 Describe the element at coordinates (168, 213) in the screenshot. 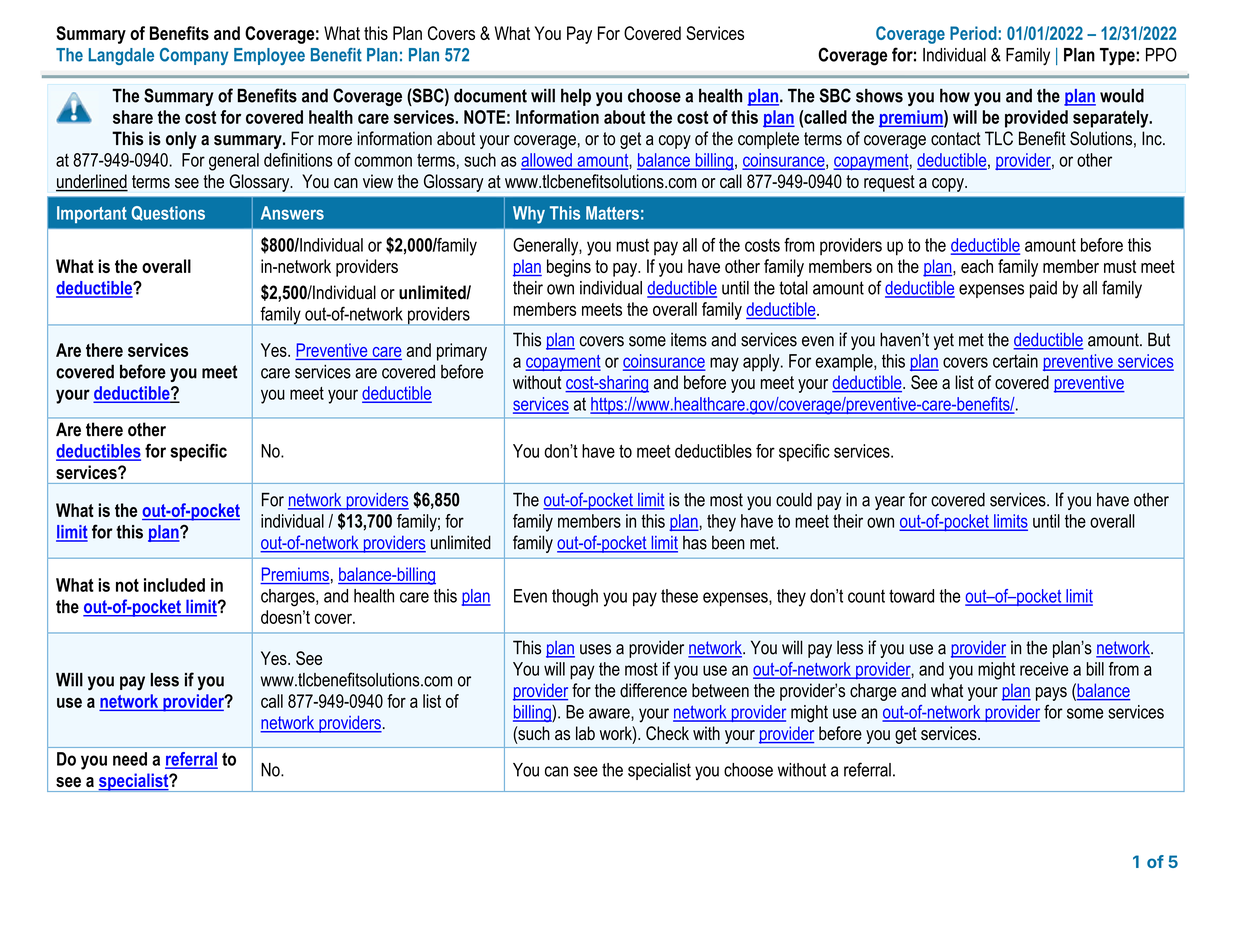

I see `Questions` at that location.
